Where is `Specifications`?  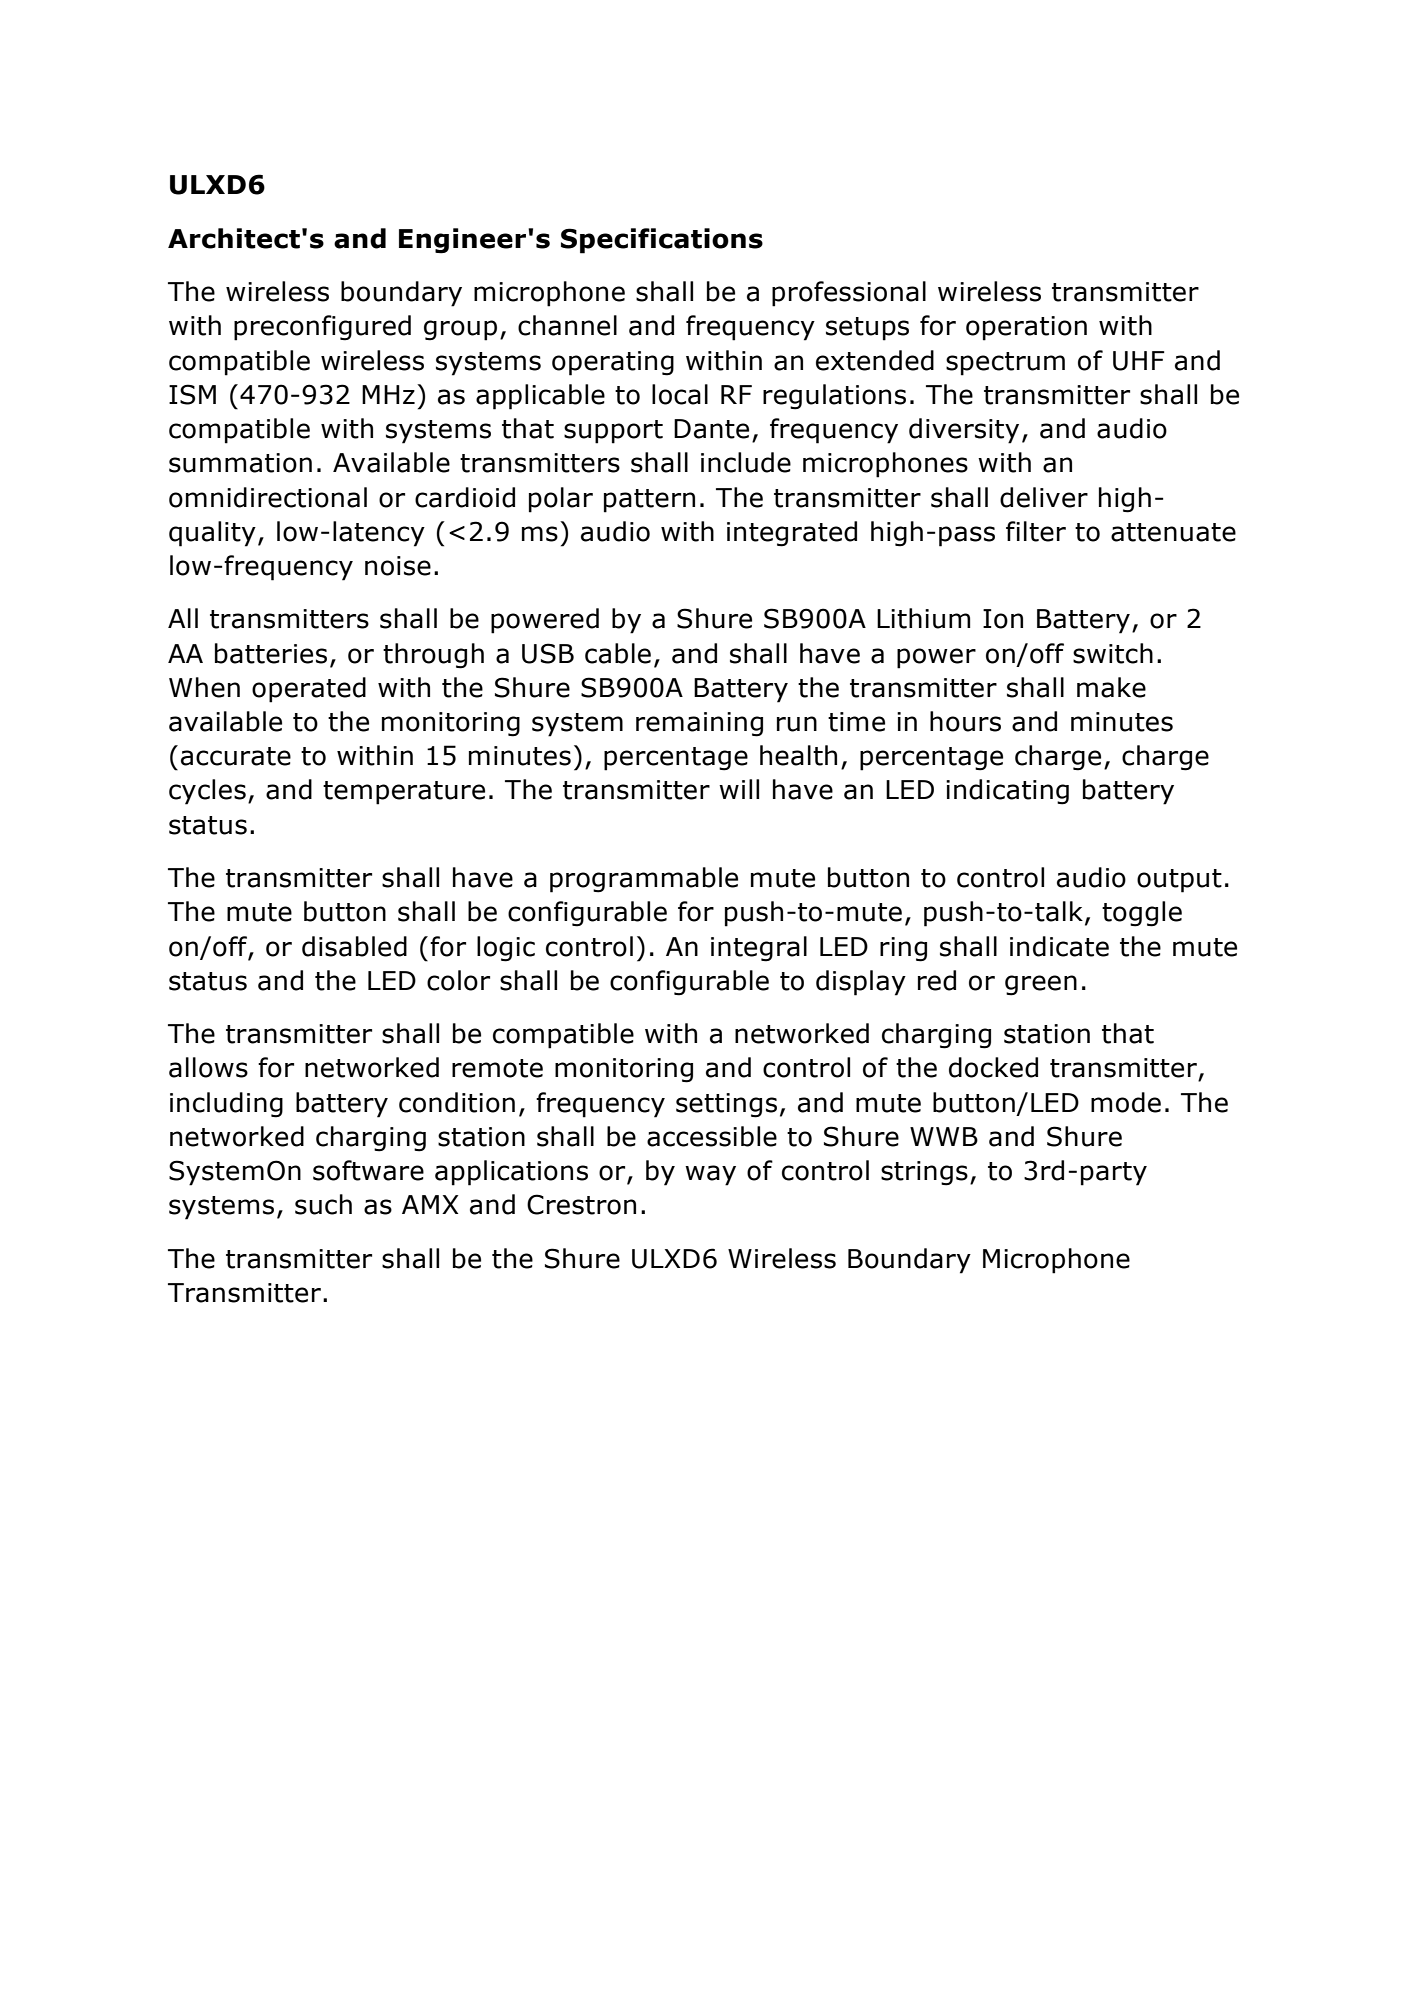 Specifications is located at coordinates (662, 241).
